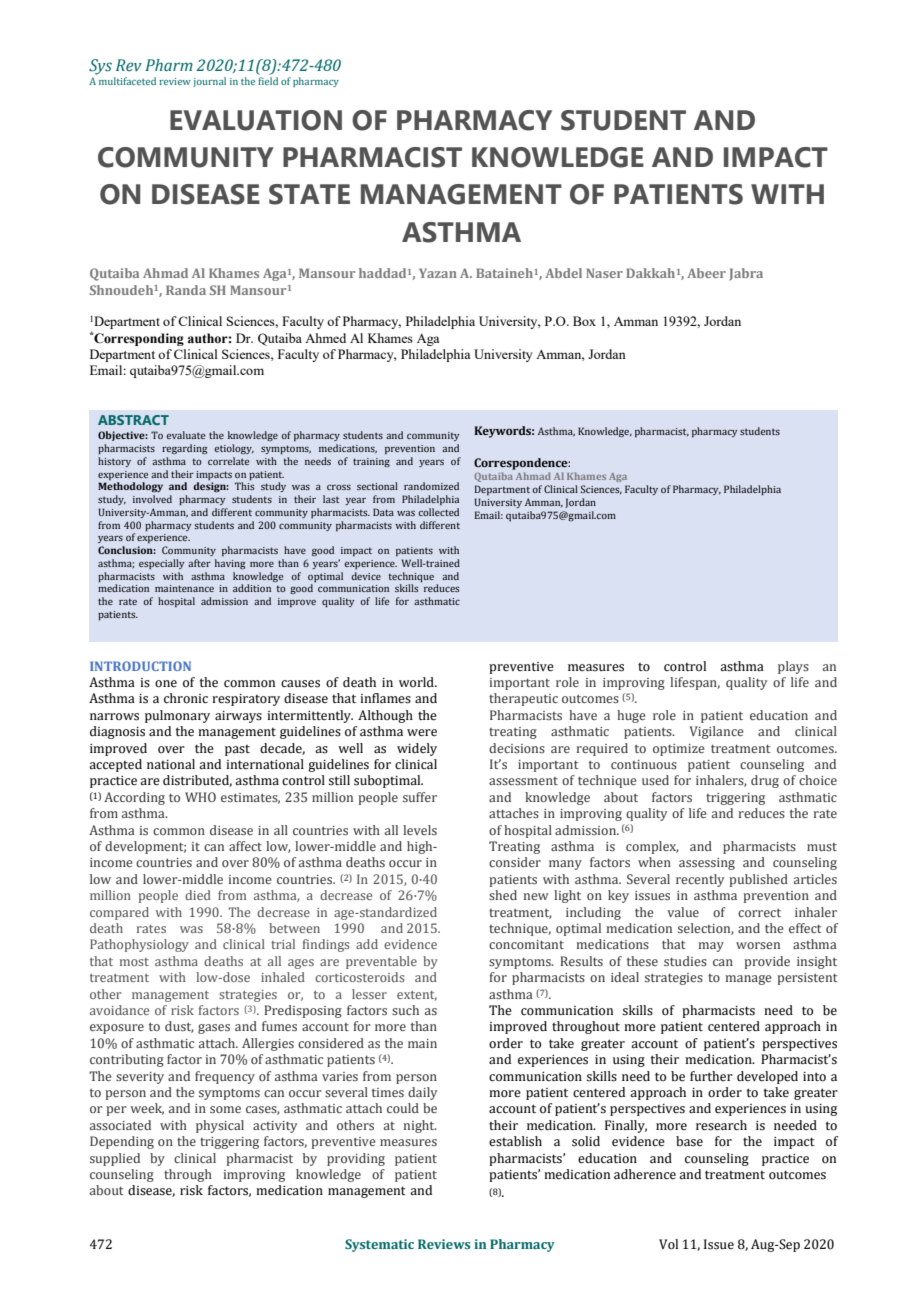 The image size is (924, 1308). Describe the element at coordinates (417, 682) in the document. I see `world` at that location.
